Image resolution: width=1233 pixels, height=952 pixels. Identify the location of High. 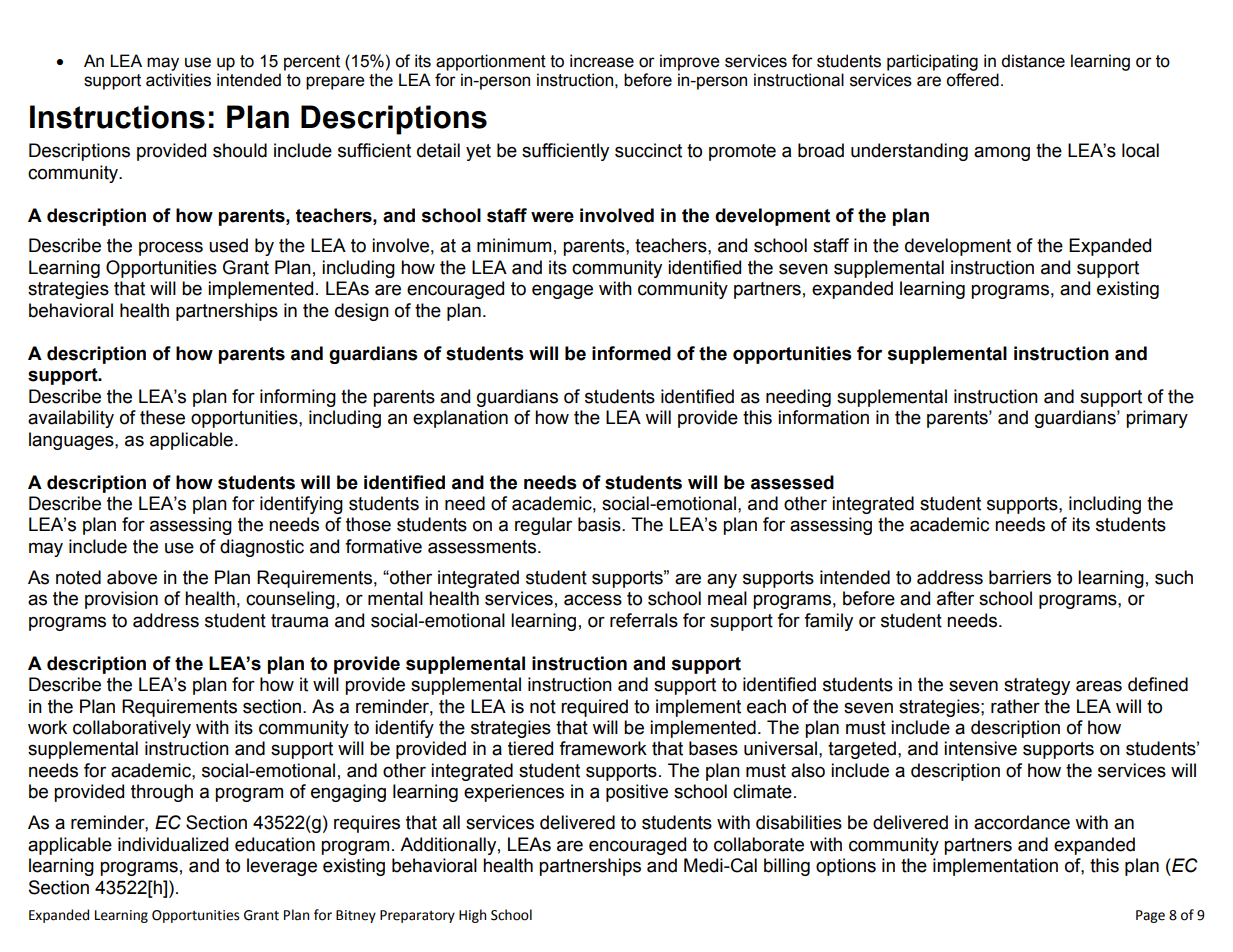
(472, 916).
